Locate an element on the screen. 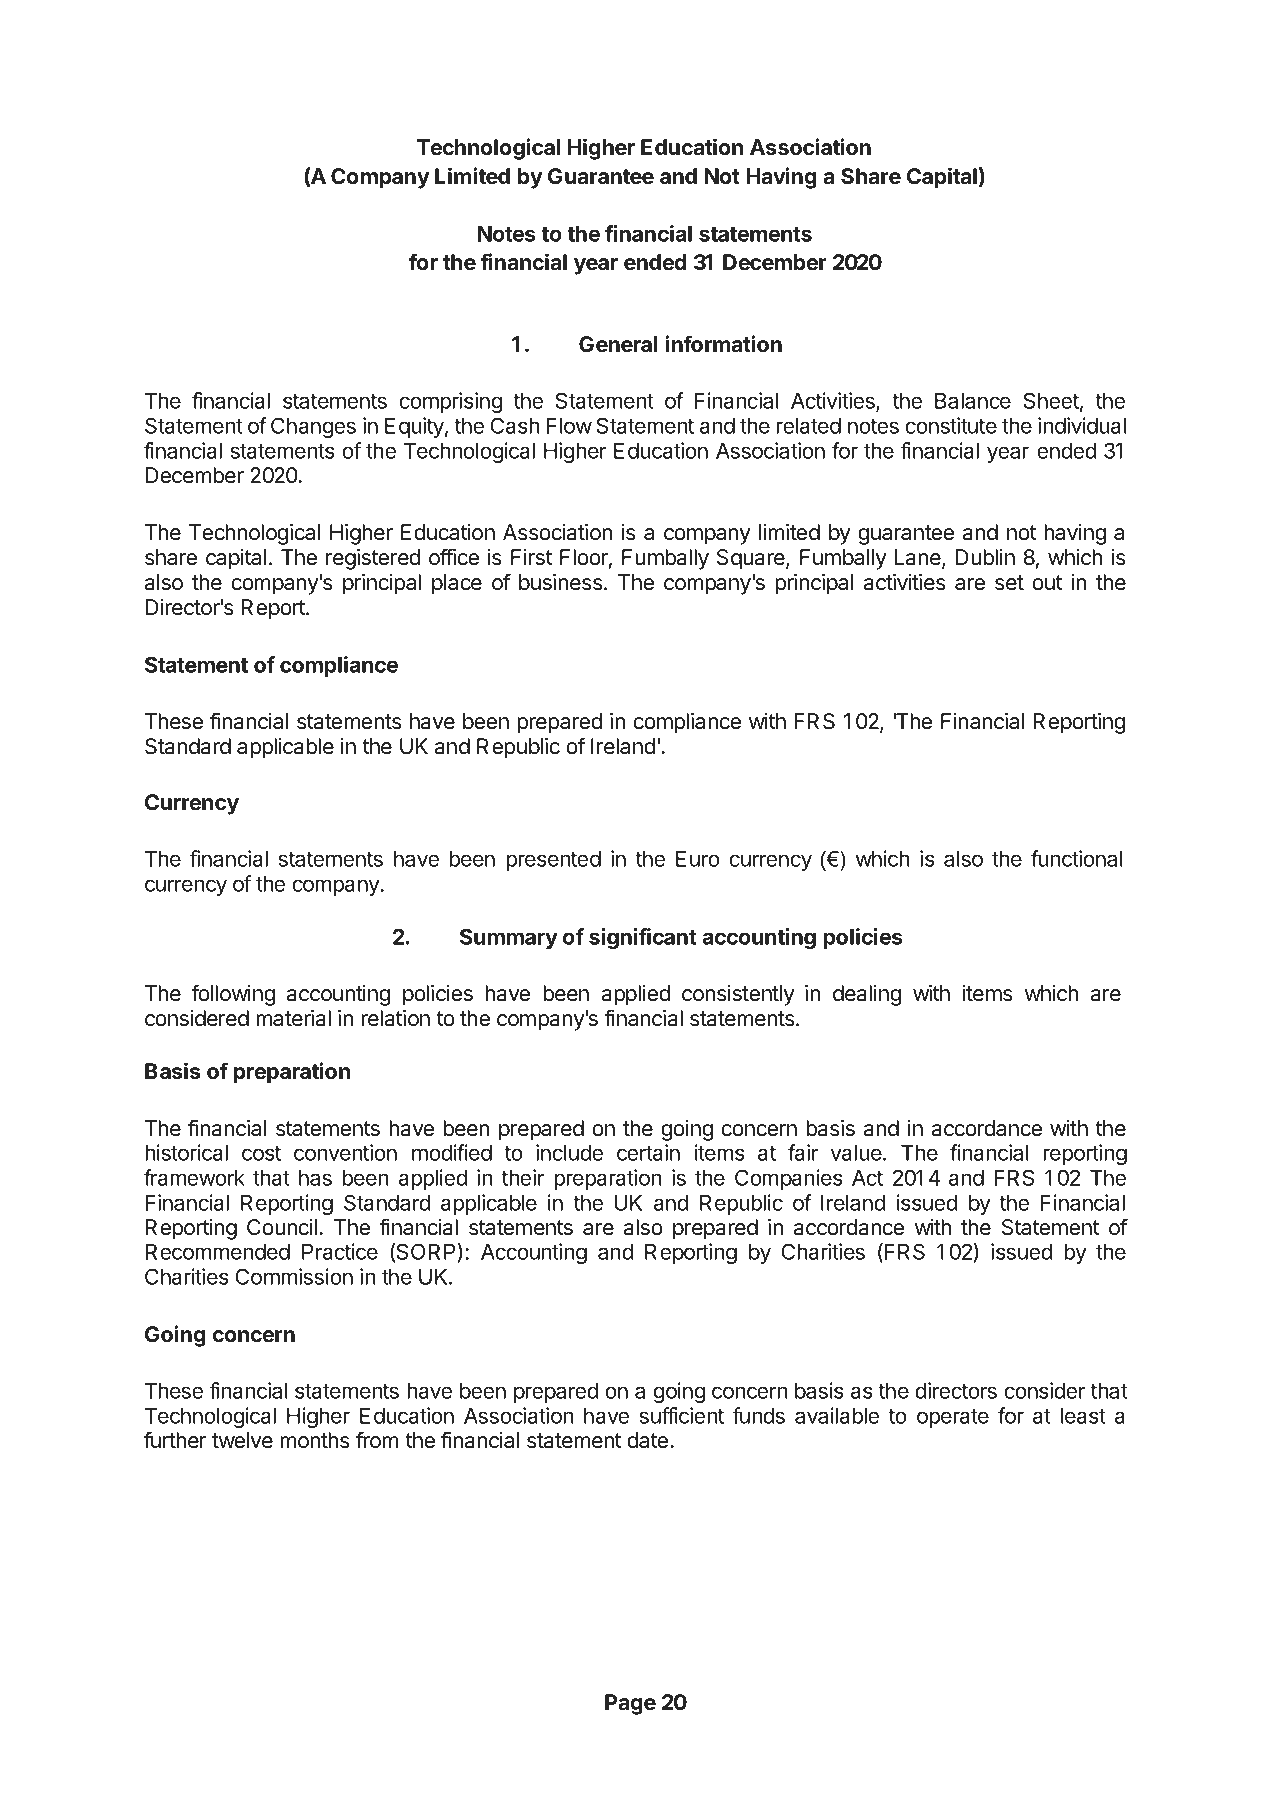 The height and width of the screenshot is (1816, 1285). dealing is located at coordinates (867, 995).
